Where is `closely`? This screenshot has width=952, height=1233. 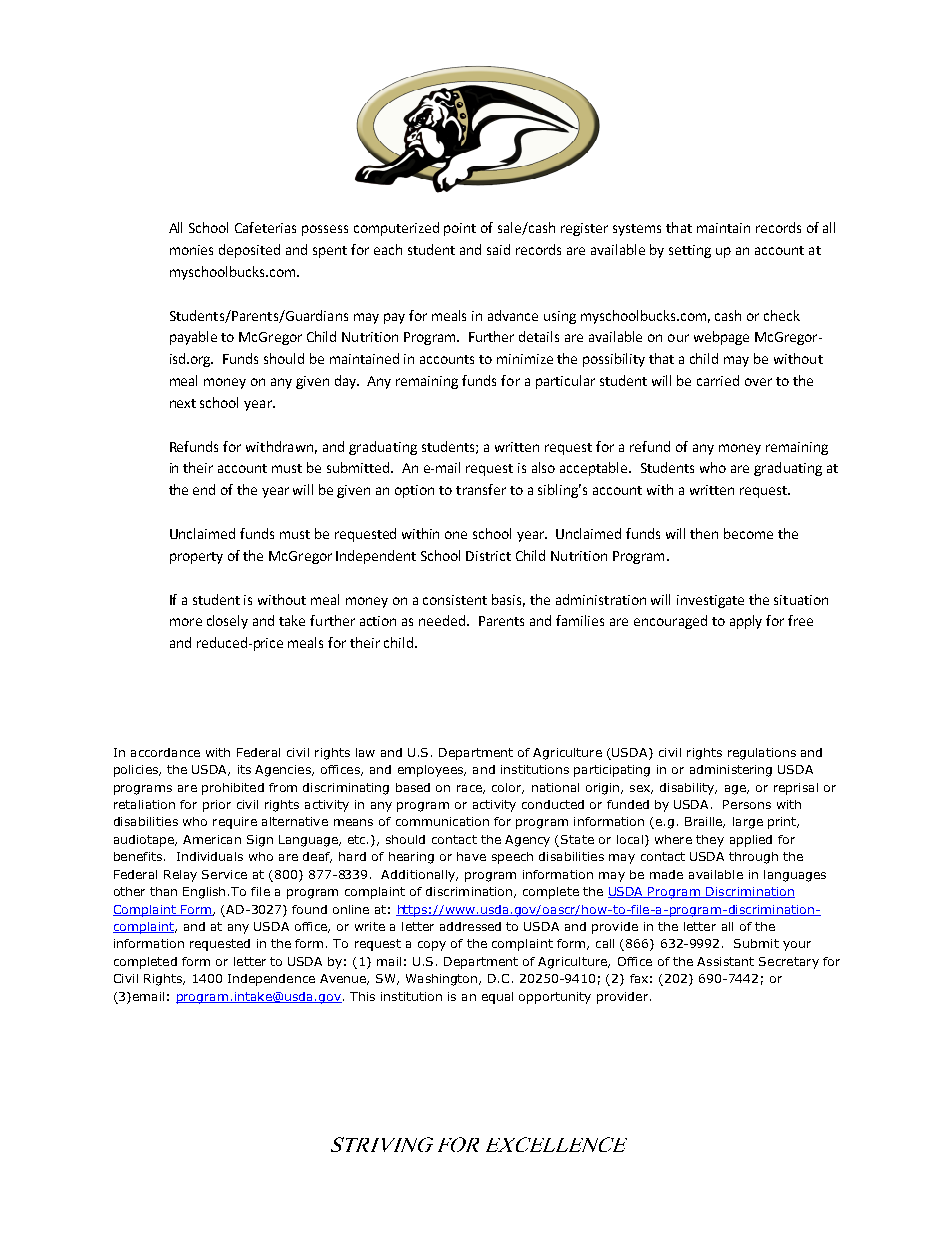 closely is located at coordinates (227, 622).
